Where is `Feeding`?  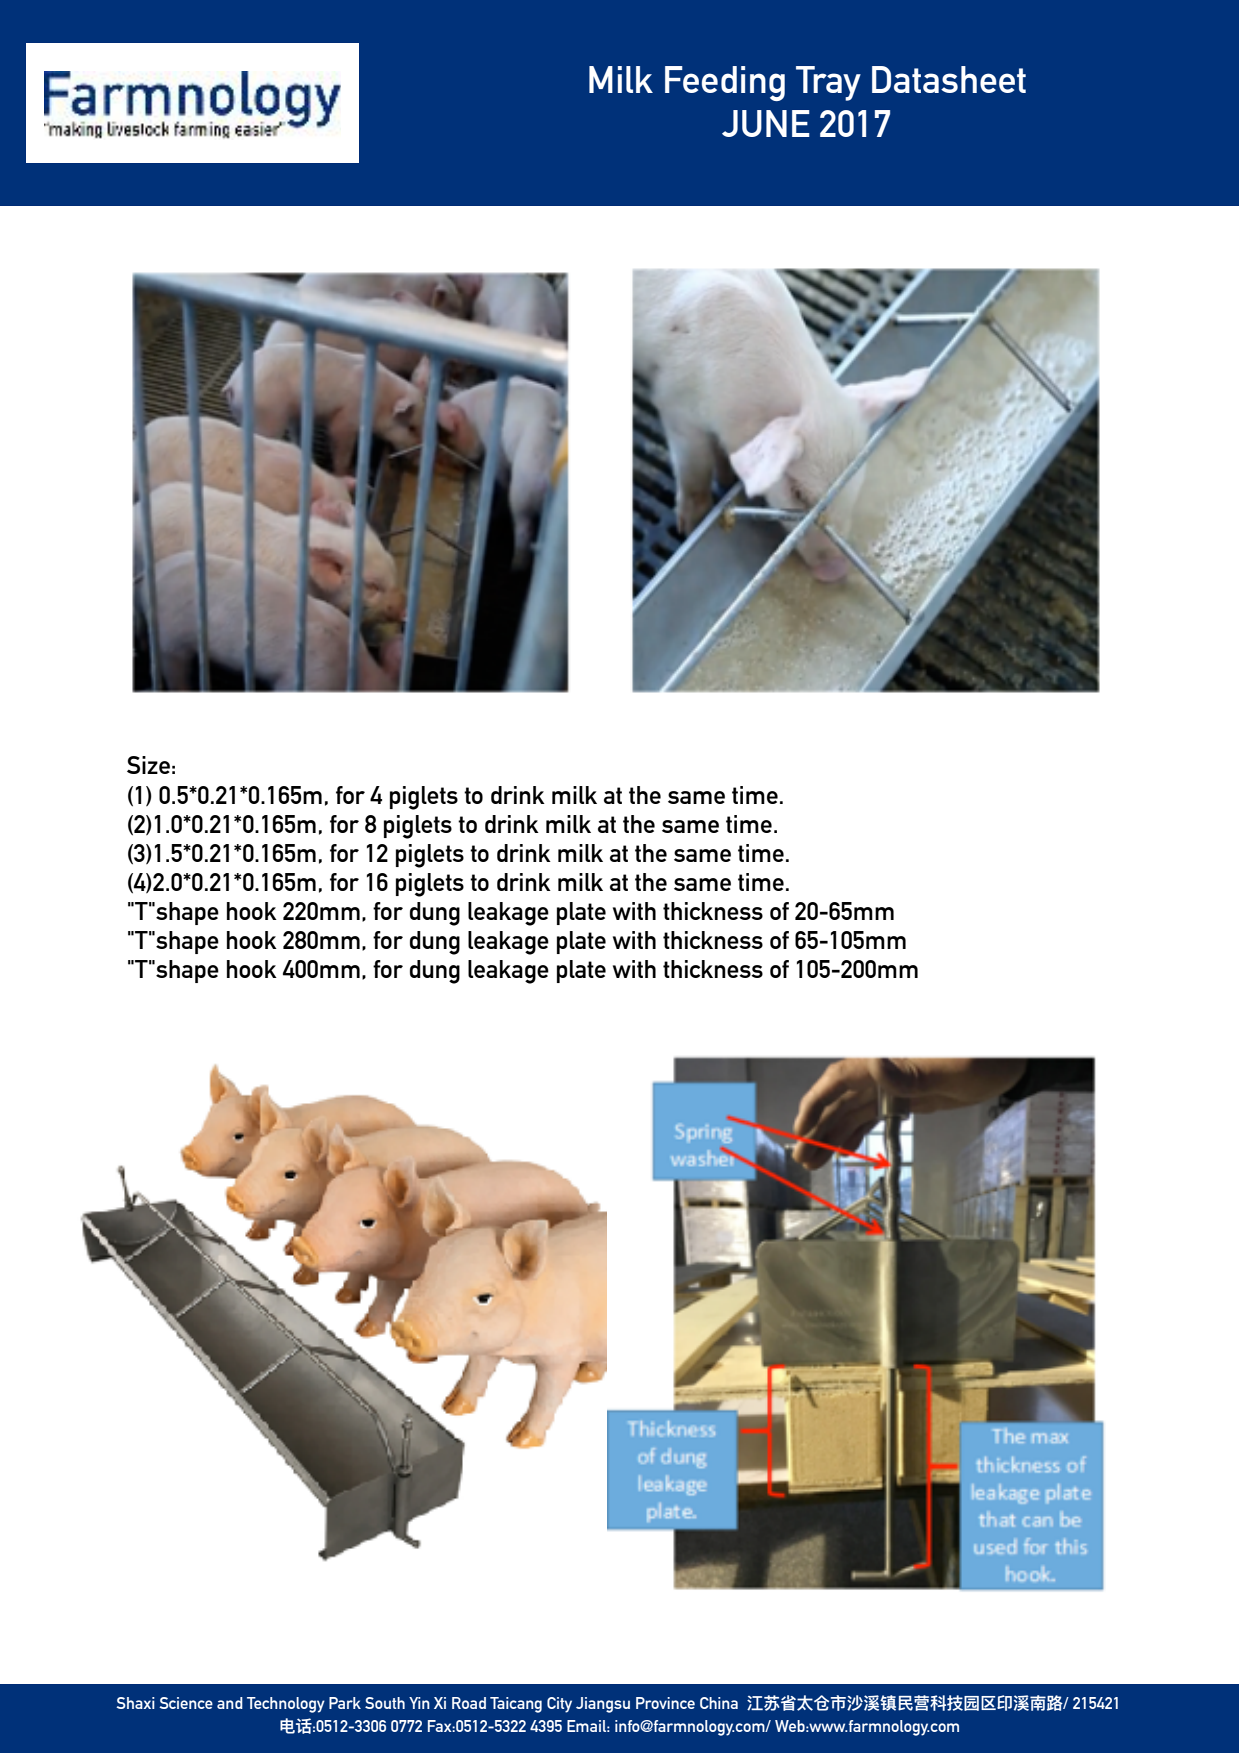
Feeding is located at coordinates (725, 83).
